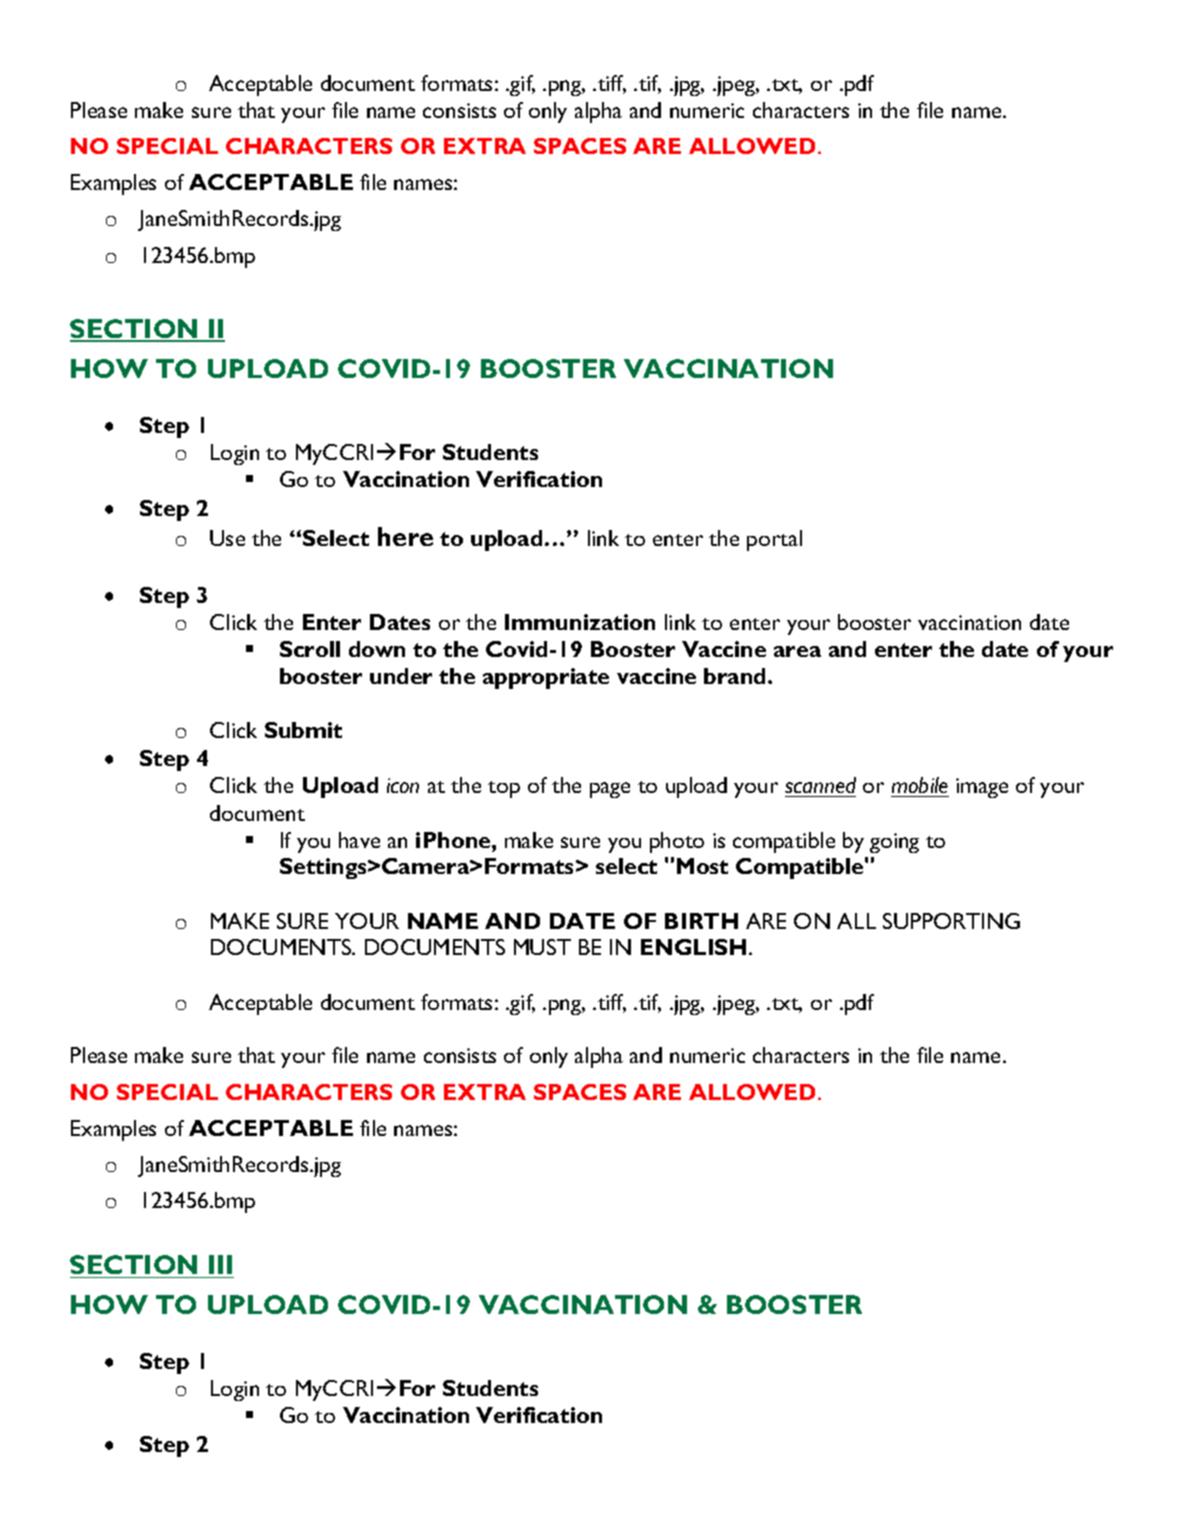 The image size is (1186, 1535). I want to click on III, so click(220, 1264).
